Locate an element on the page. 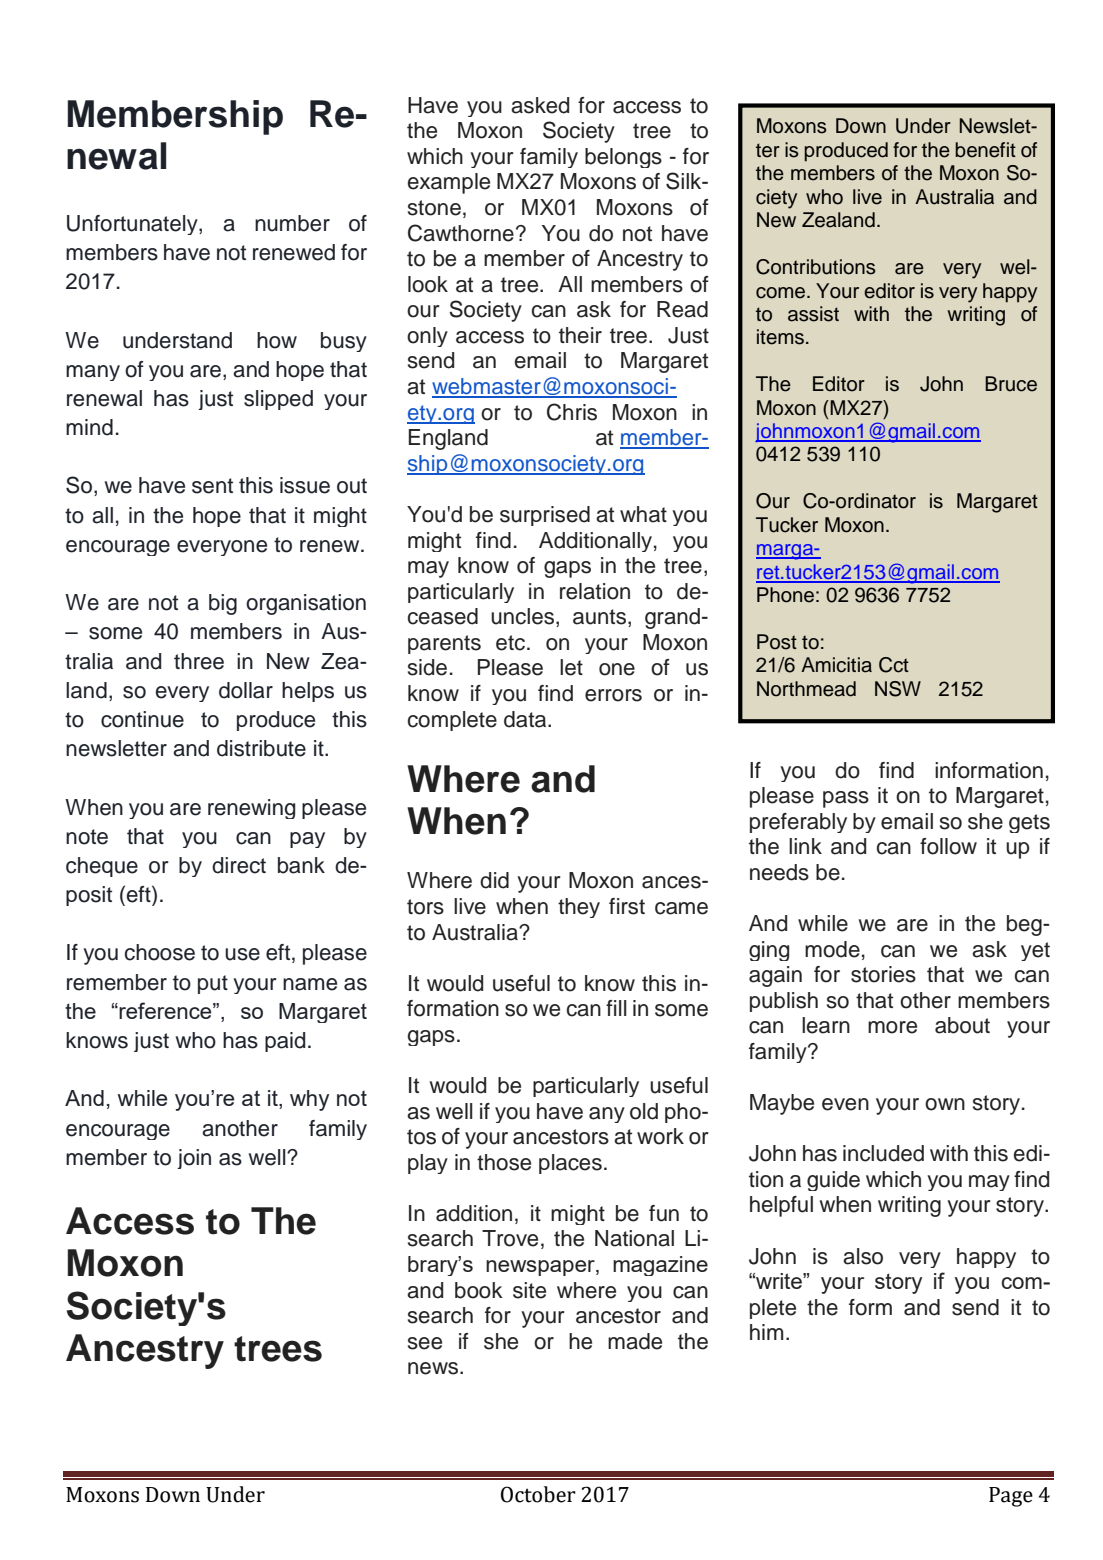  see is located at coordinates (425, 1343).
